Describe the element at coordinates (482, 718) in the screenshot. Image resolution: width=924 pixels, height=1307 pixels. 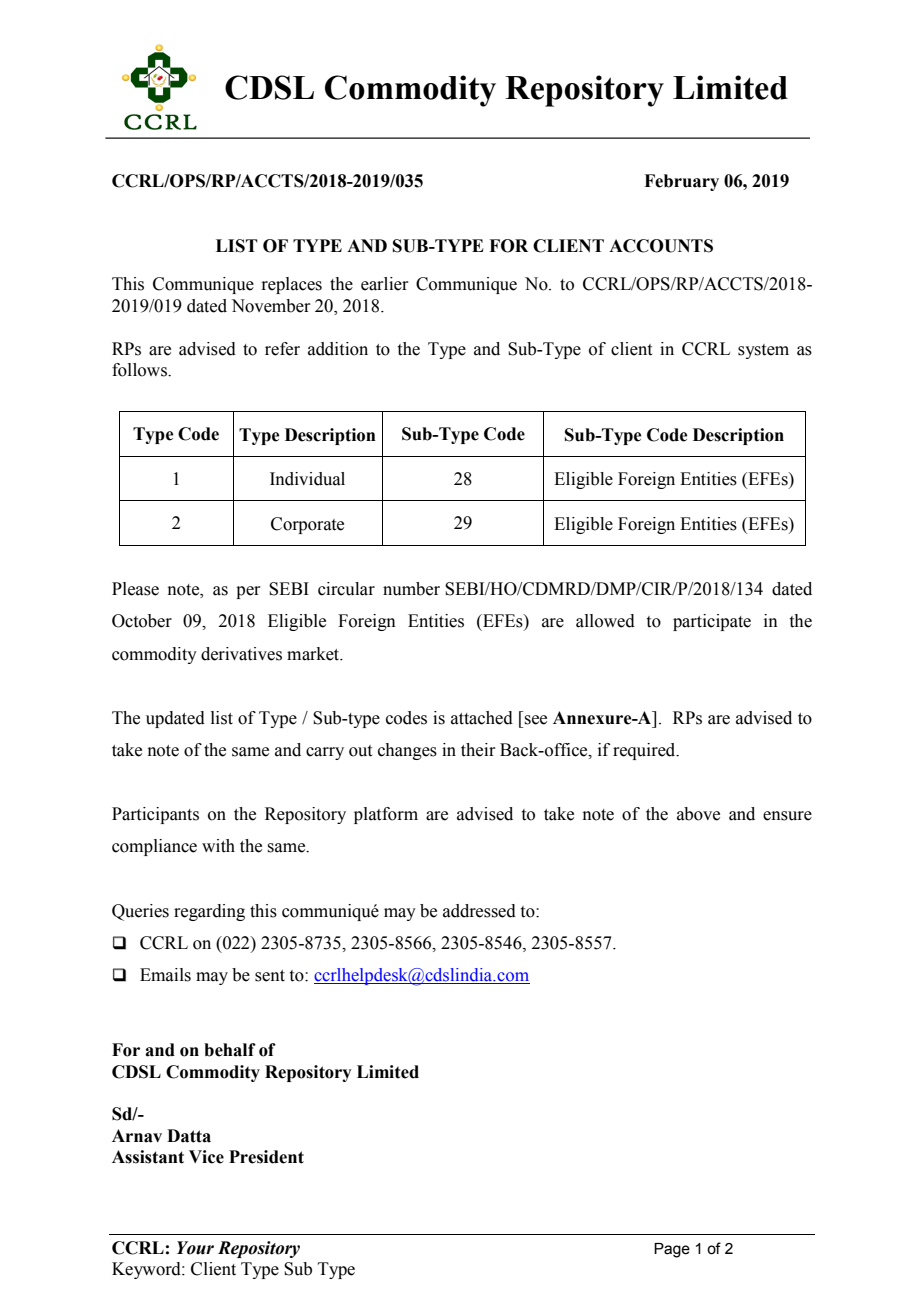
I see `attached` at that location.
